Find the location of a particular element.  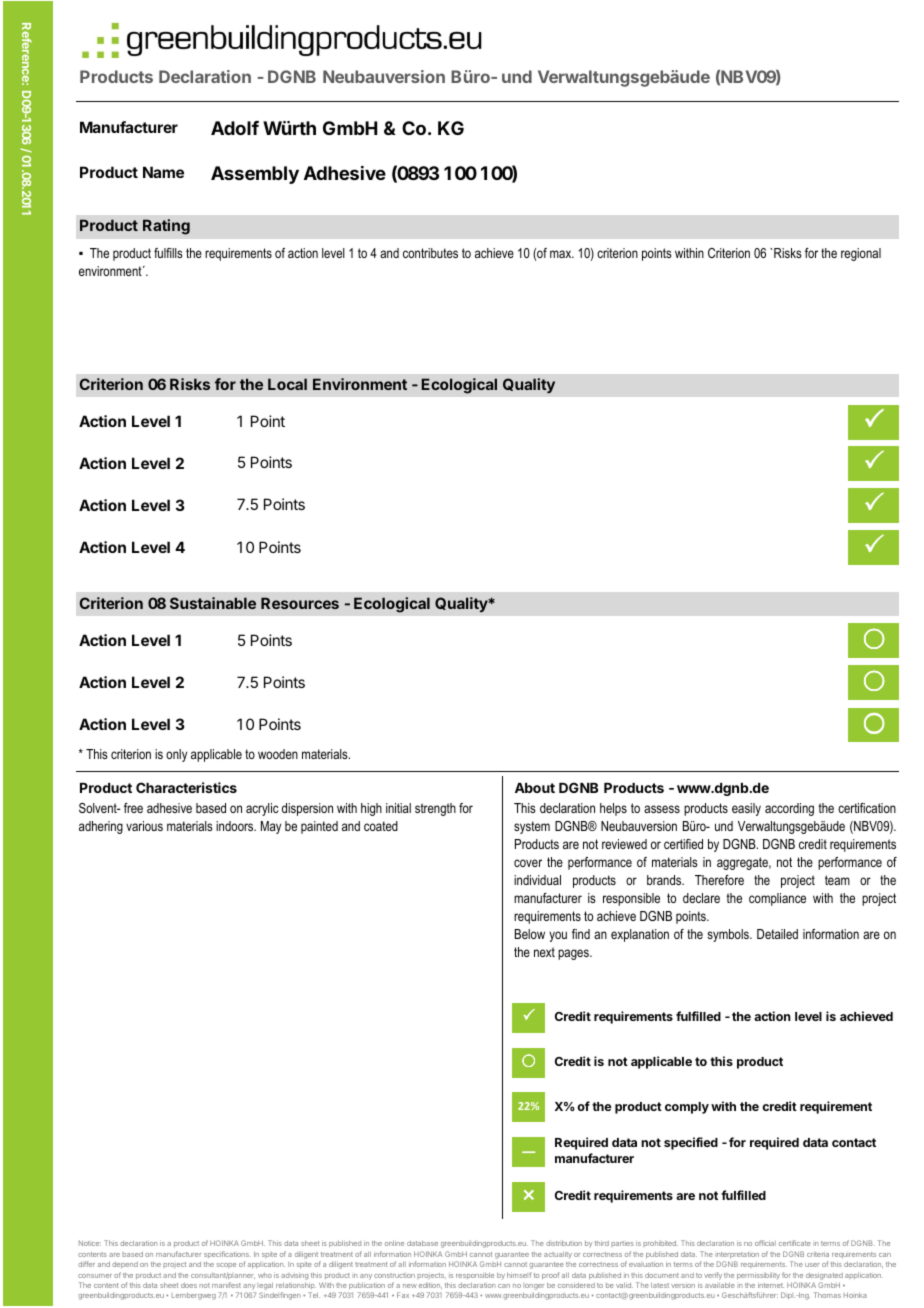

only is located at coordinates (176, 755).
